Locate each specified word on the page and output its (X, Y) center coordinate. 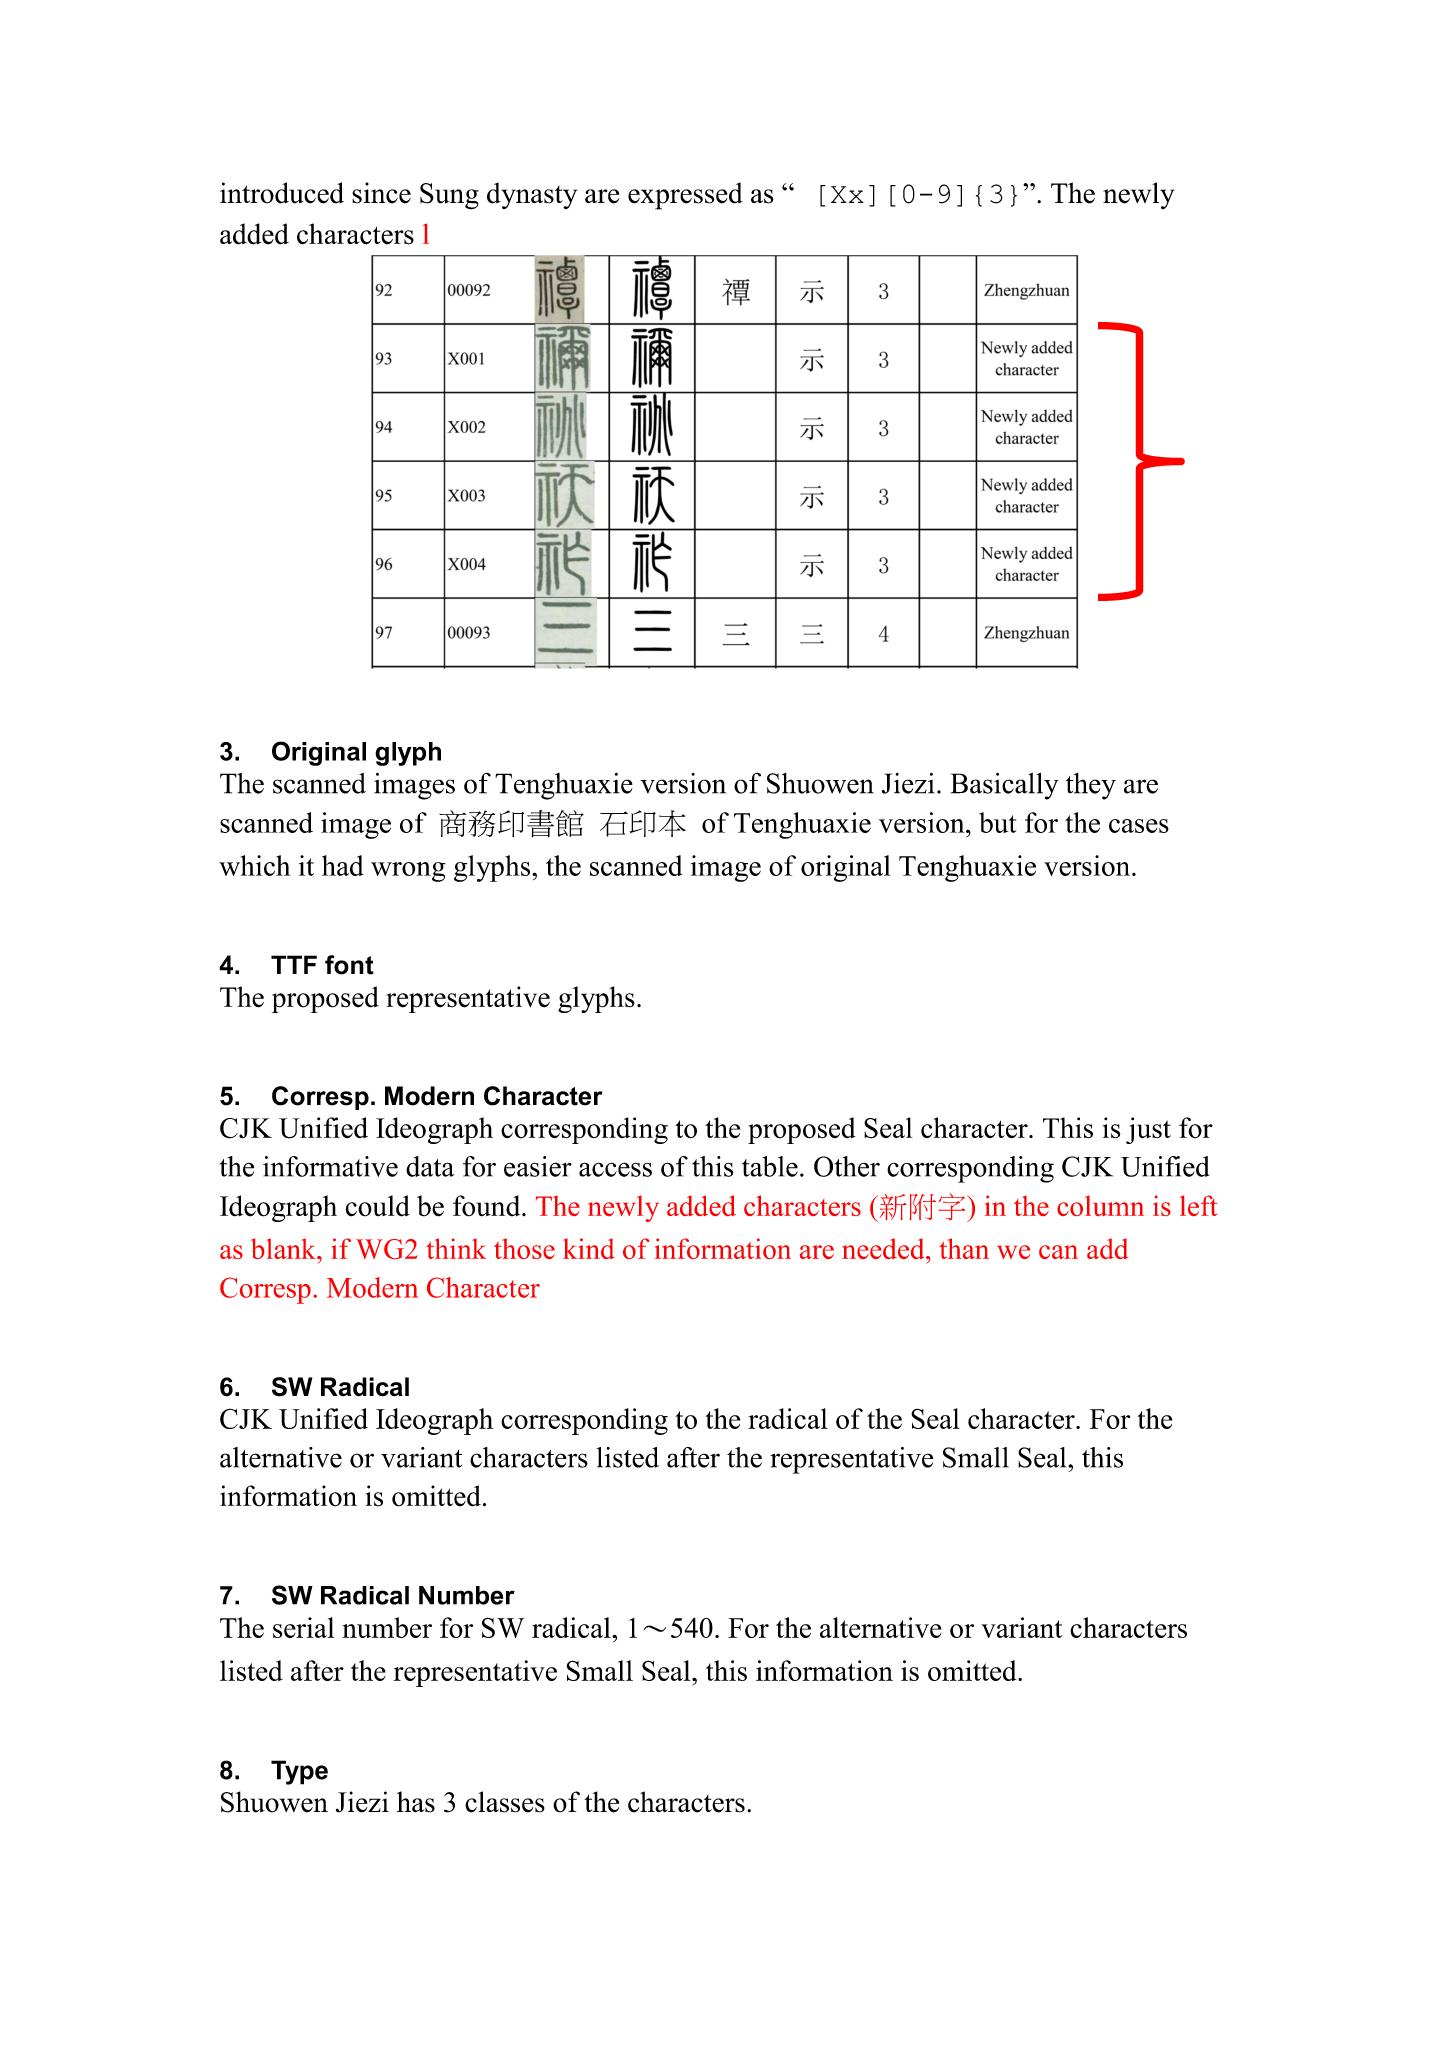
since (381, 193)
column (1100, 1205)
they (1091, 786)
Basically (1004, 786)
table (770, 1166)
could (378, 1206)
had (343, 865)
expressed (685, 196)
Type (299, 1772)
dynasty (532, 195)
